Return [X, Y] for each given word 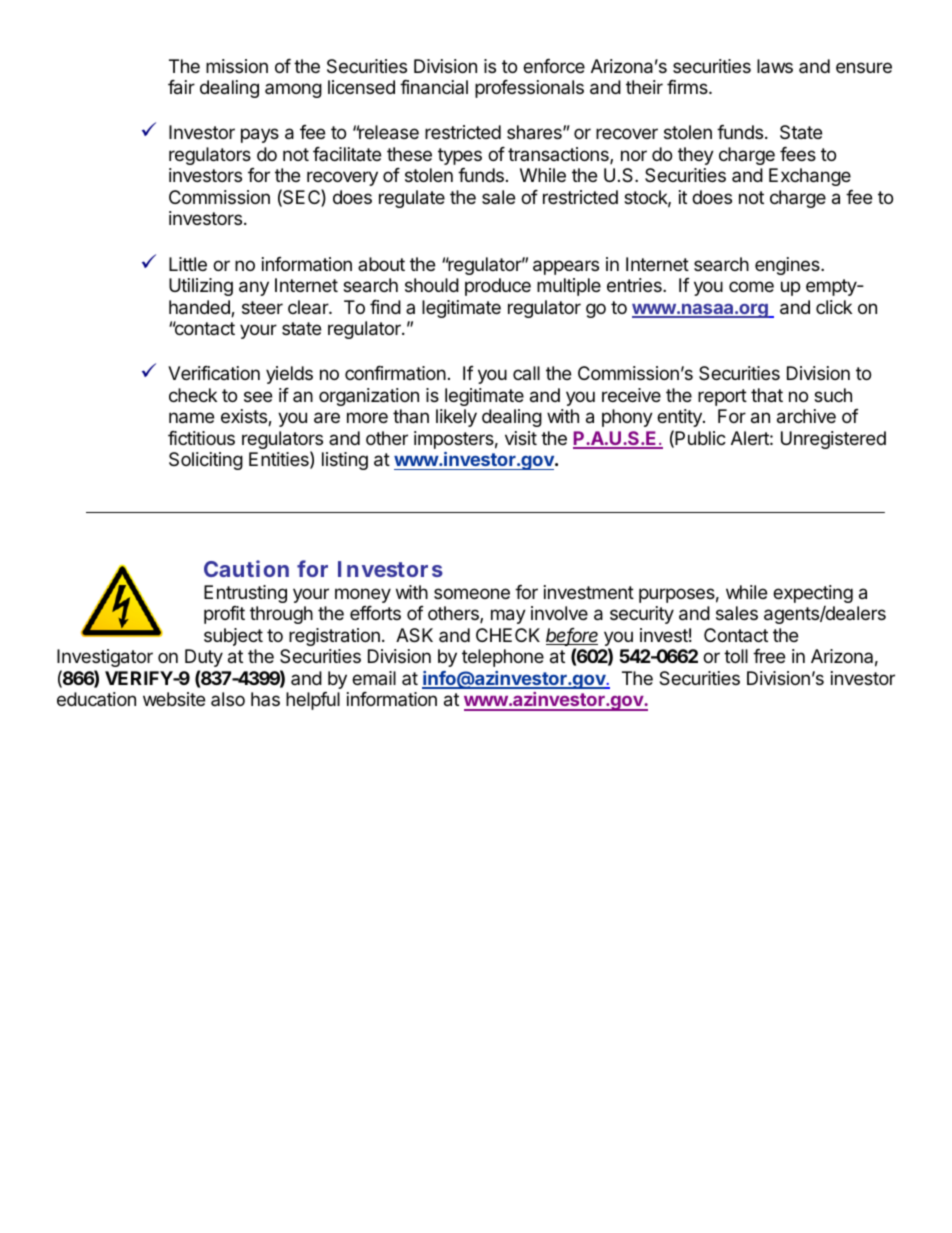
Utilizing [201, 287]
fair [181, 87]
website [174, 699]
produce [498, 287]
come [751, 286]
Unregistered [833, 440]
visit [521, 438]
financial [434, 87]
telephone [503, 658]
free [769, 656]
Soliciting [206, 461]
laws [775, 66]
